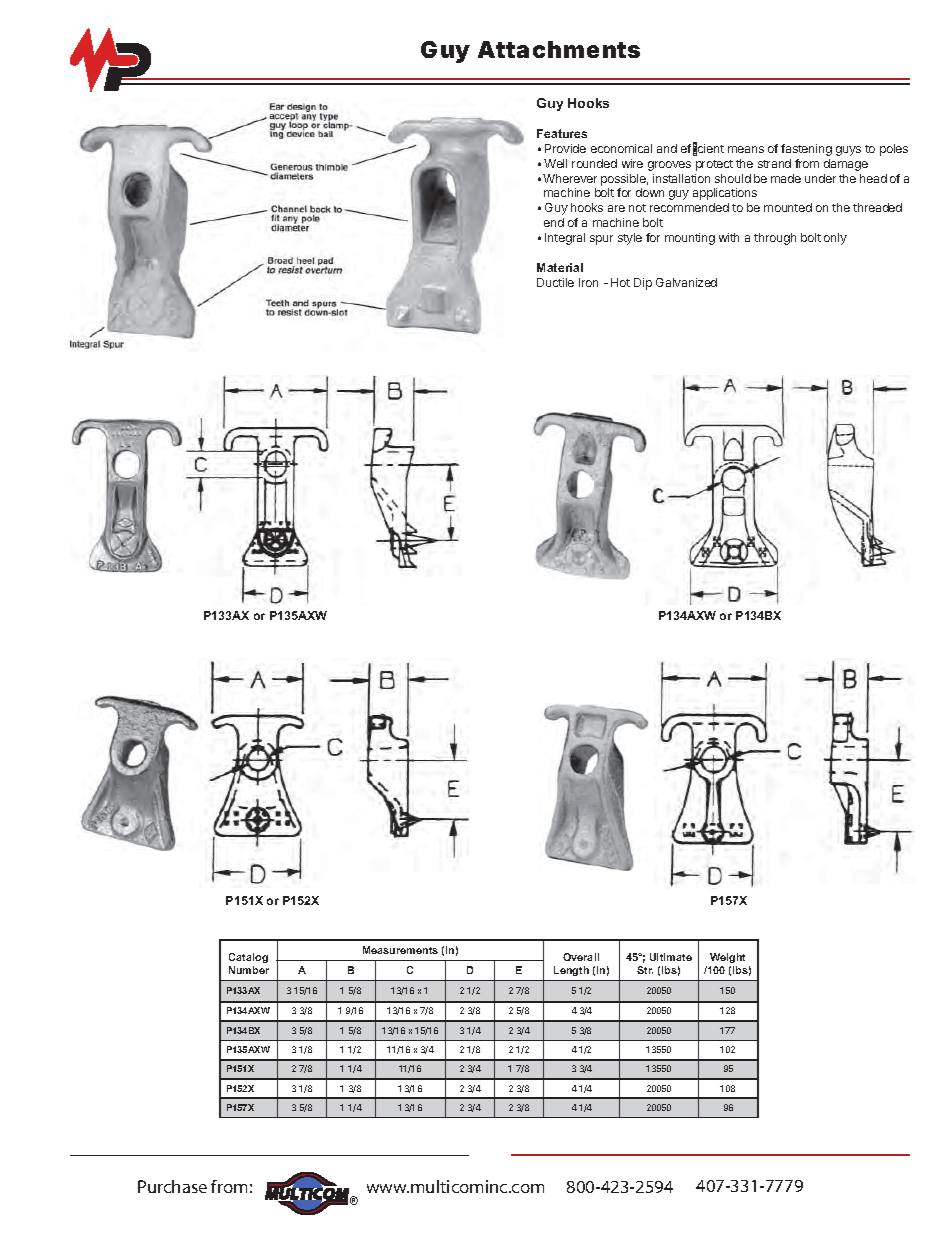 This document has height=1233, width=952. I want to click on Length, so click(571, 971).
